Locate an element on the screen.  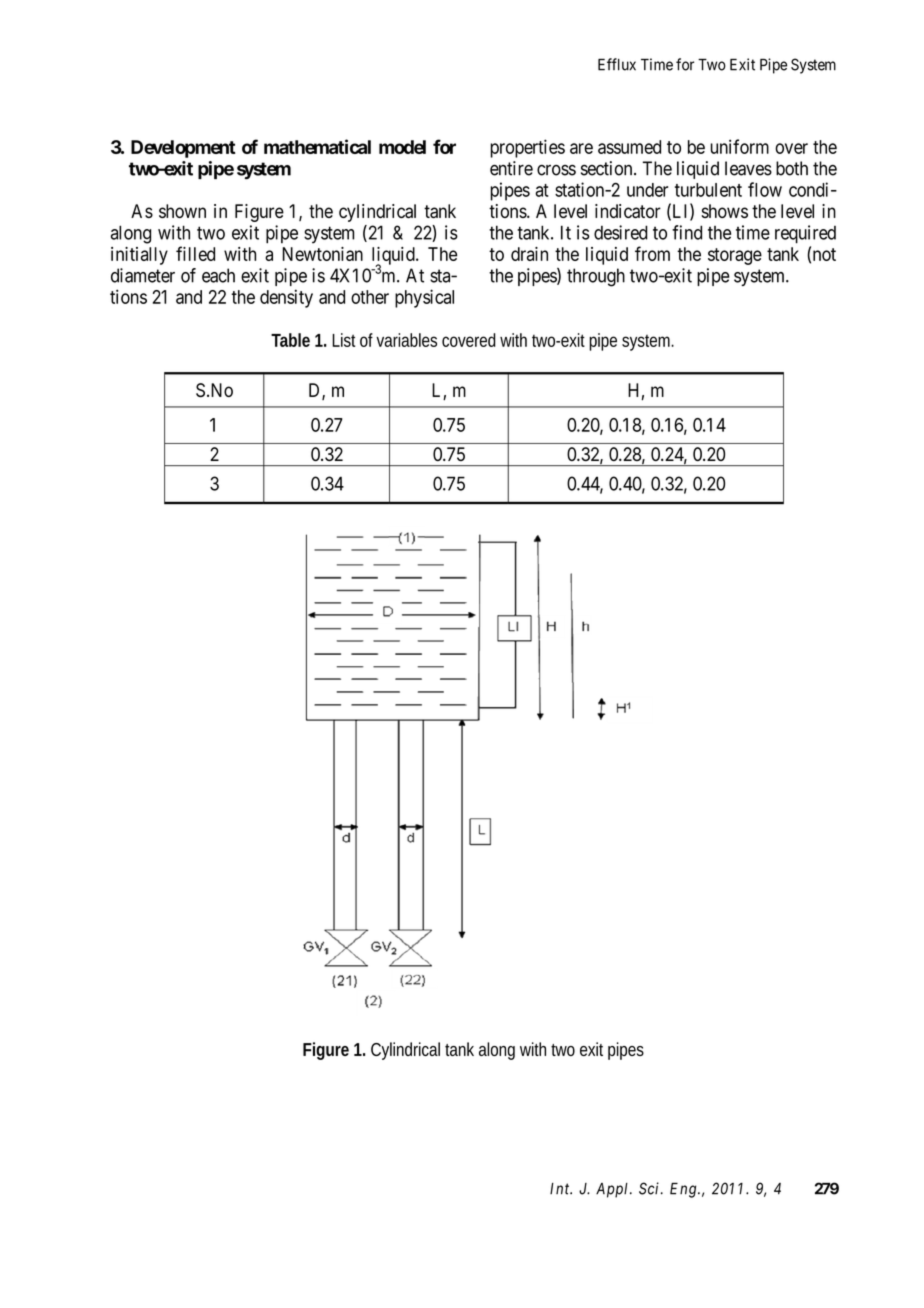
Development is located at coordinates (183, 149).
